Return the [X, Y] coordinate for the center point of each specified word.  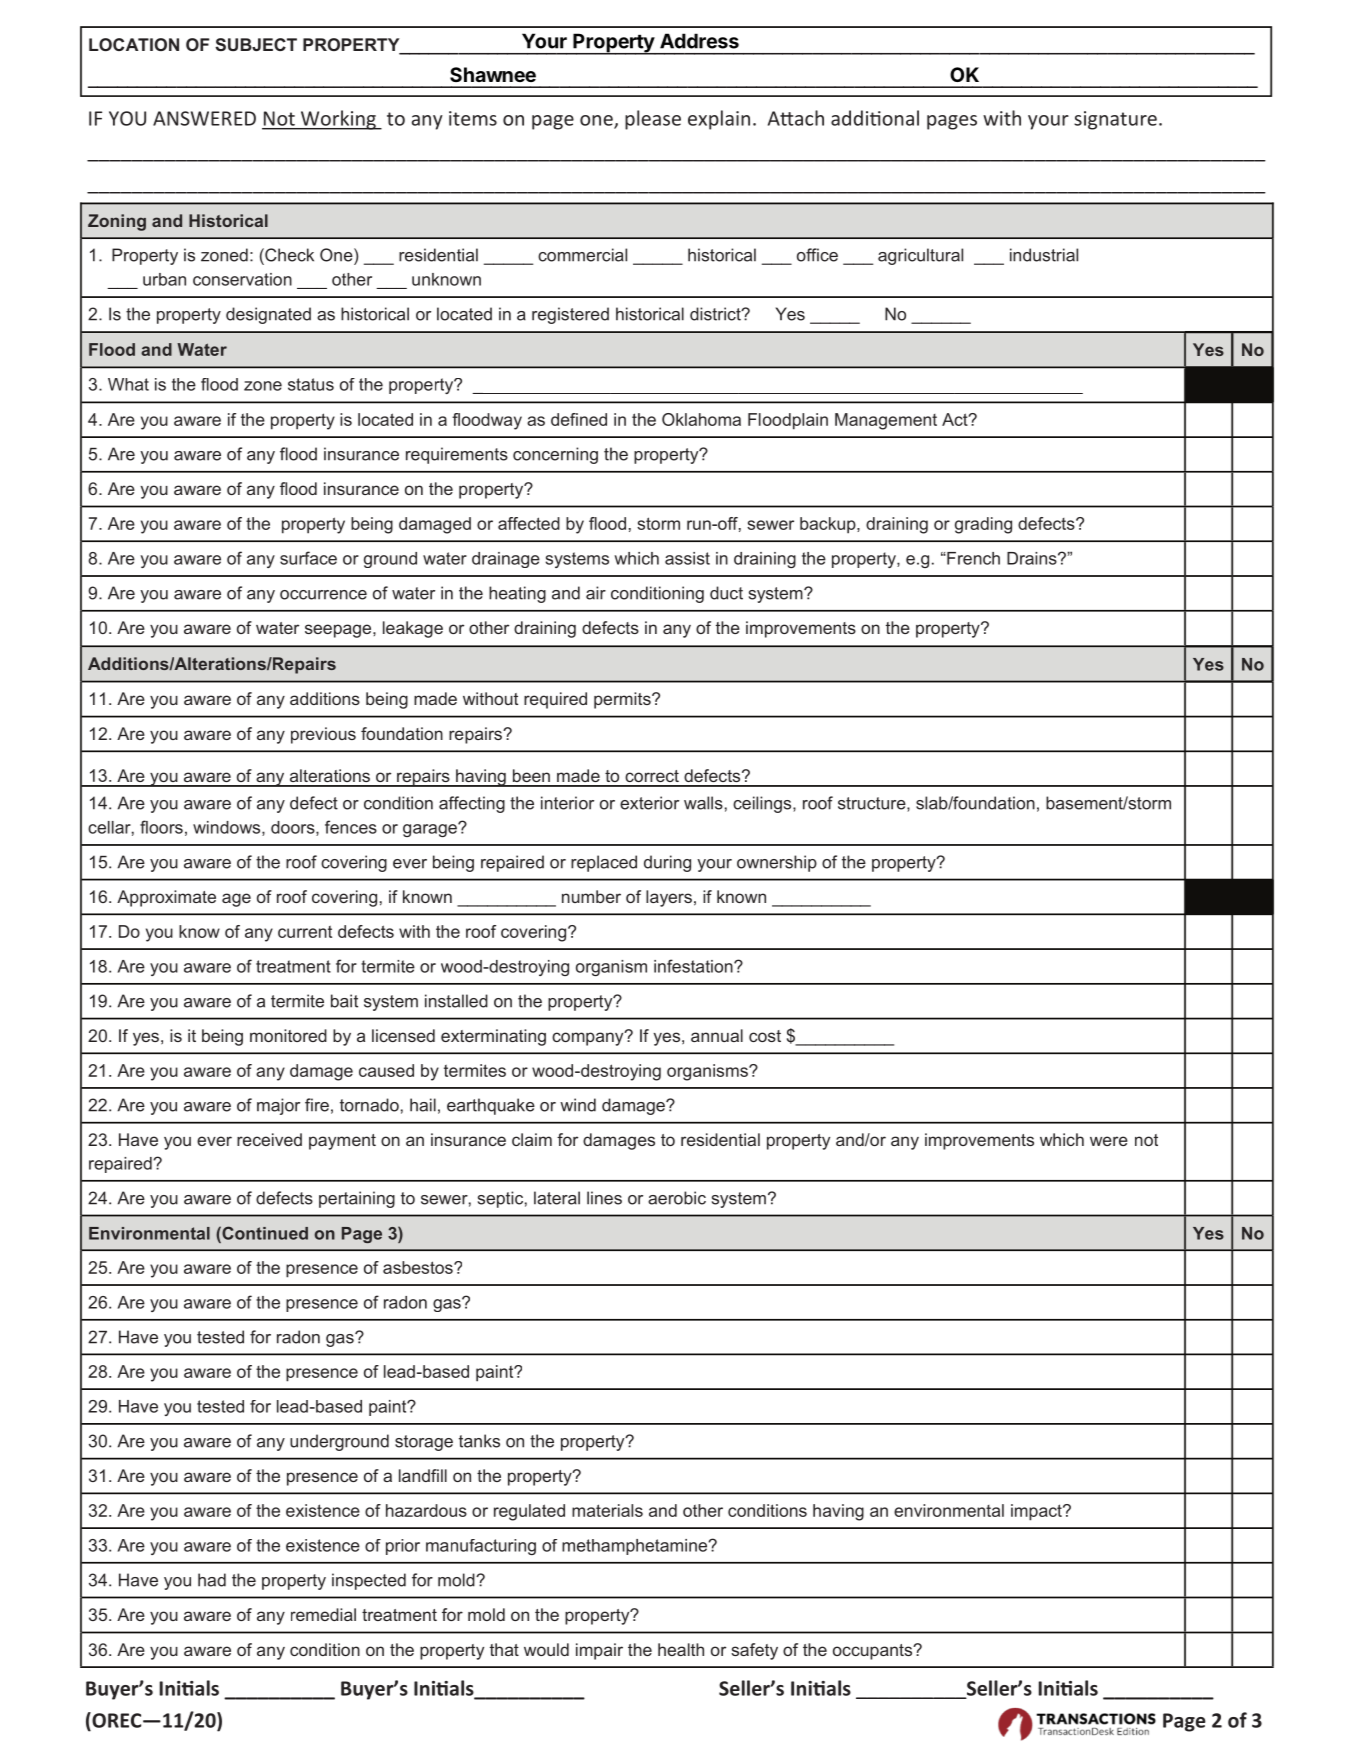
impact [1037, 1512]
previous [323, 735]
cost [765, 1036]
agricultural [920, 256]
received [269, 1139]
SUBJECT [256, 44]
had [212, 1580]
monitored [288, 1035]
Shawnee [493, 74]
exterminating [493, 1037]
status [311, 384]
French [972, 558]
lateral [557, 1198]
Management [886, 421]
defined [579, 419]
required [555, 700]
